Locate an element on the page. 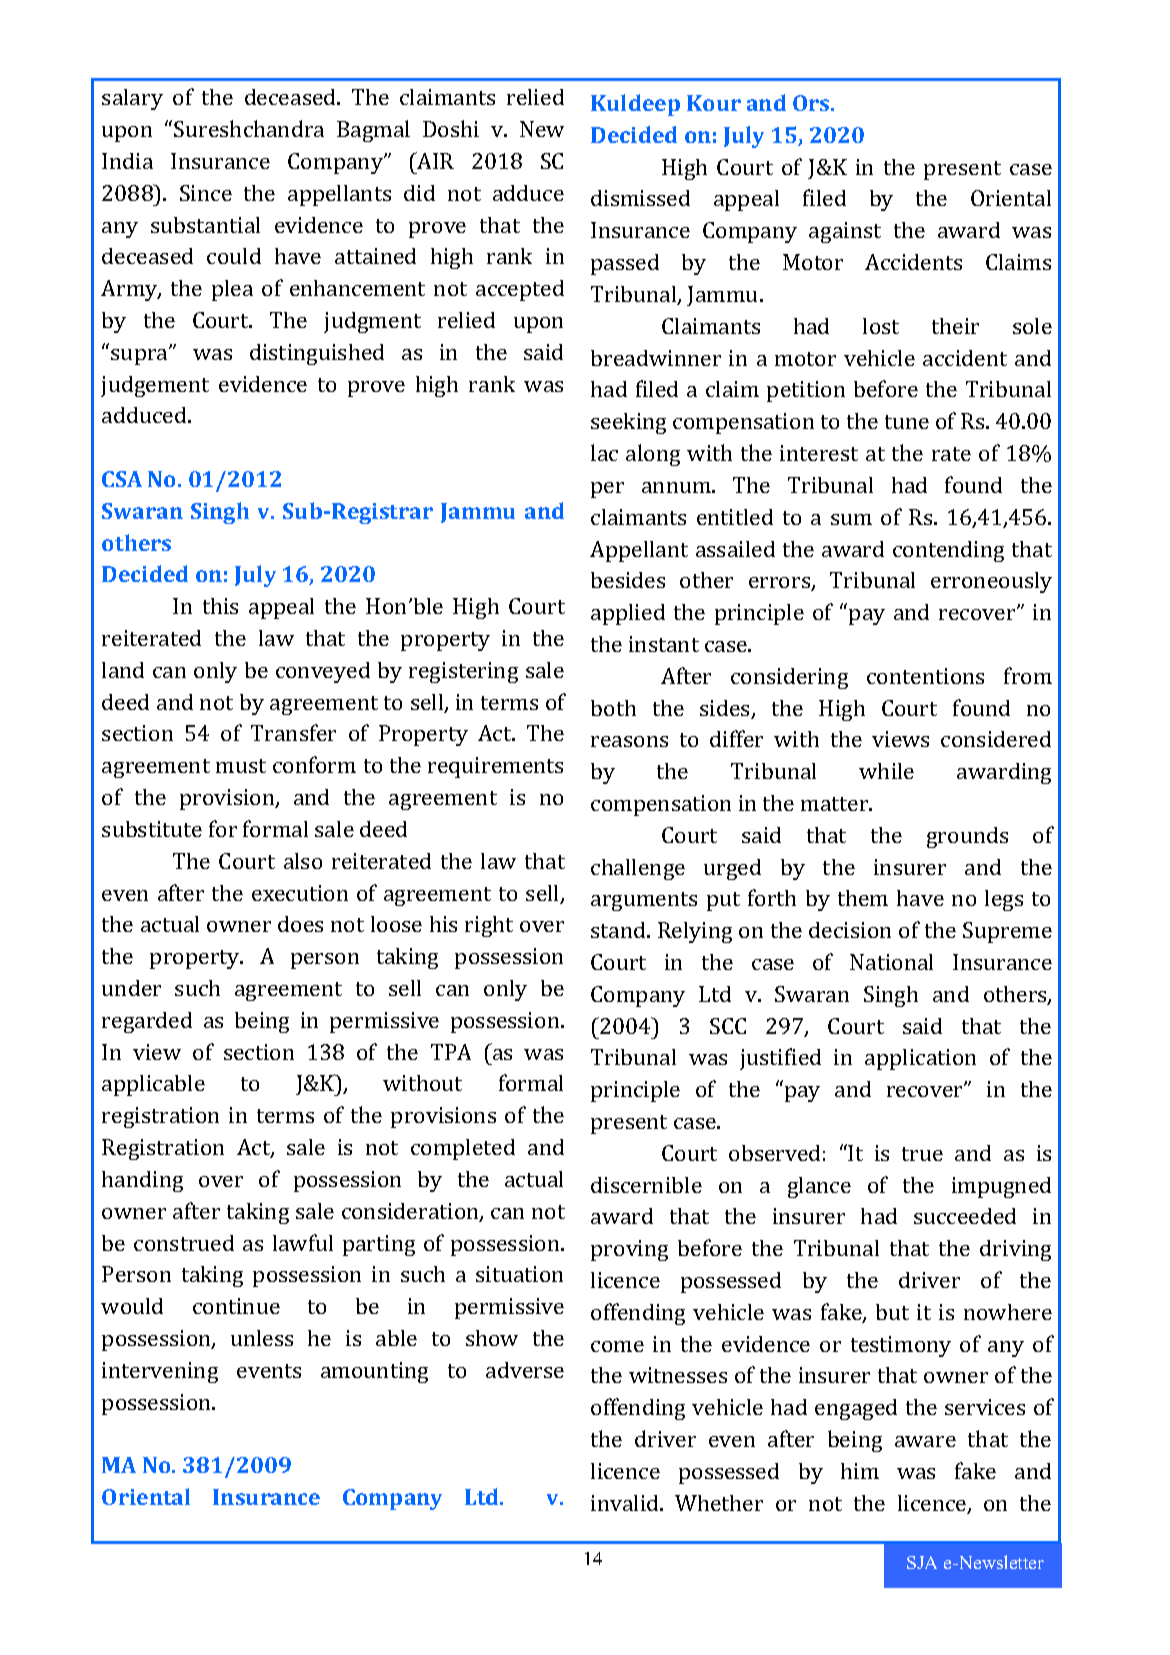 The width and height of the image is (1170, 1655). SJA is located at coordinates (922, 1562).
